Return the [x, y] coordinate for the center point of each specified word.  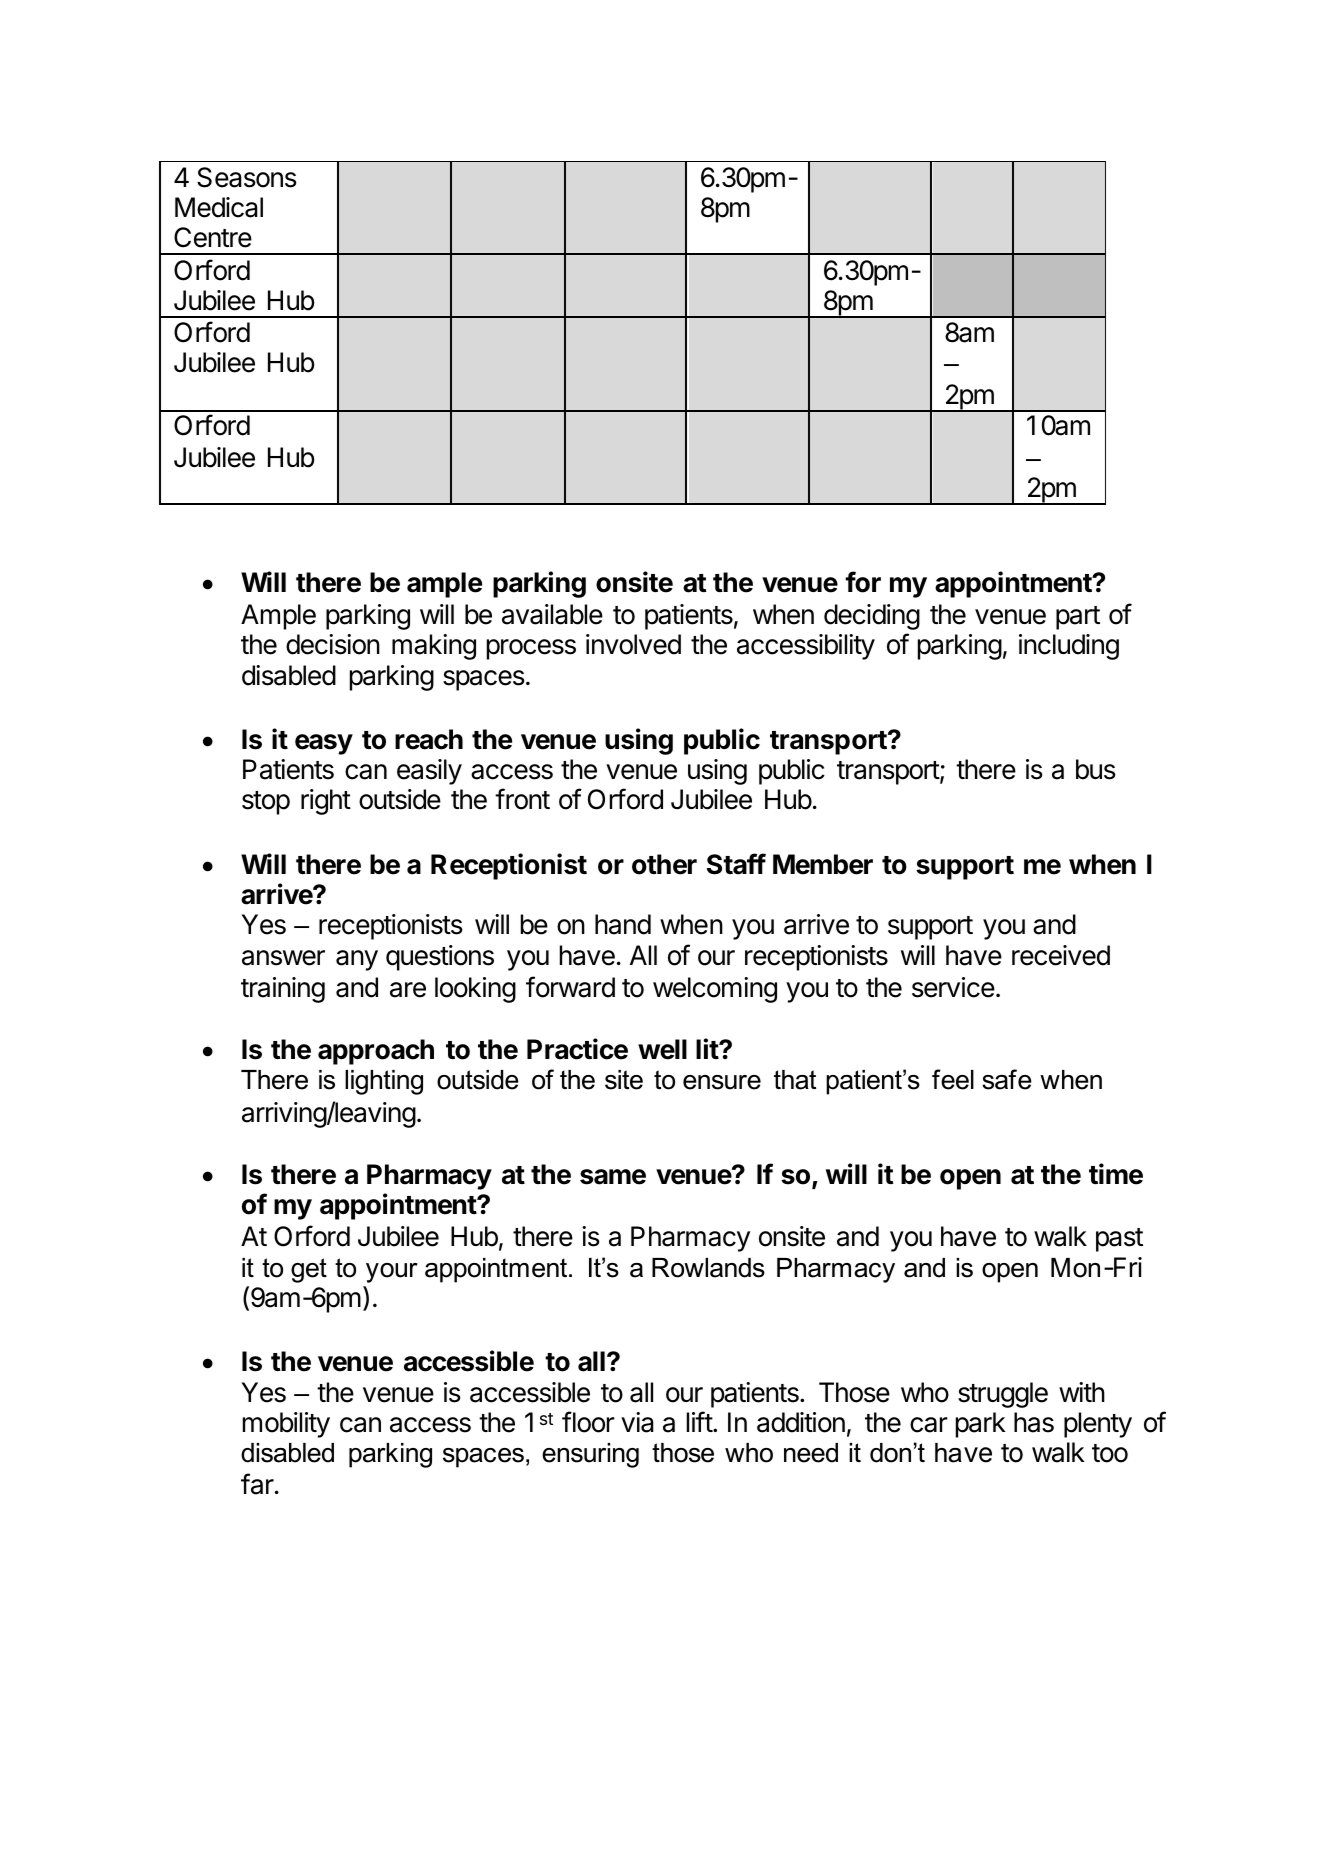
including [1069, 647]
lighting [384, 1082]
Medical [219, 207]
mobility [286, 1425]
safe [1007, 1079]
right [326, 802]
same [613, 1177]
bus [1096, 769]
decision [333, 644]
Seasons [247, 177]
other [664, 864]
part [1078, 618]
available [552, 614]
